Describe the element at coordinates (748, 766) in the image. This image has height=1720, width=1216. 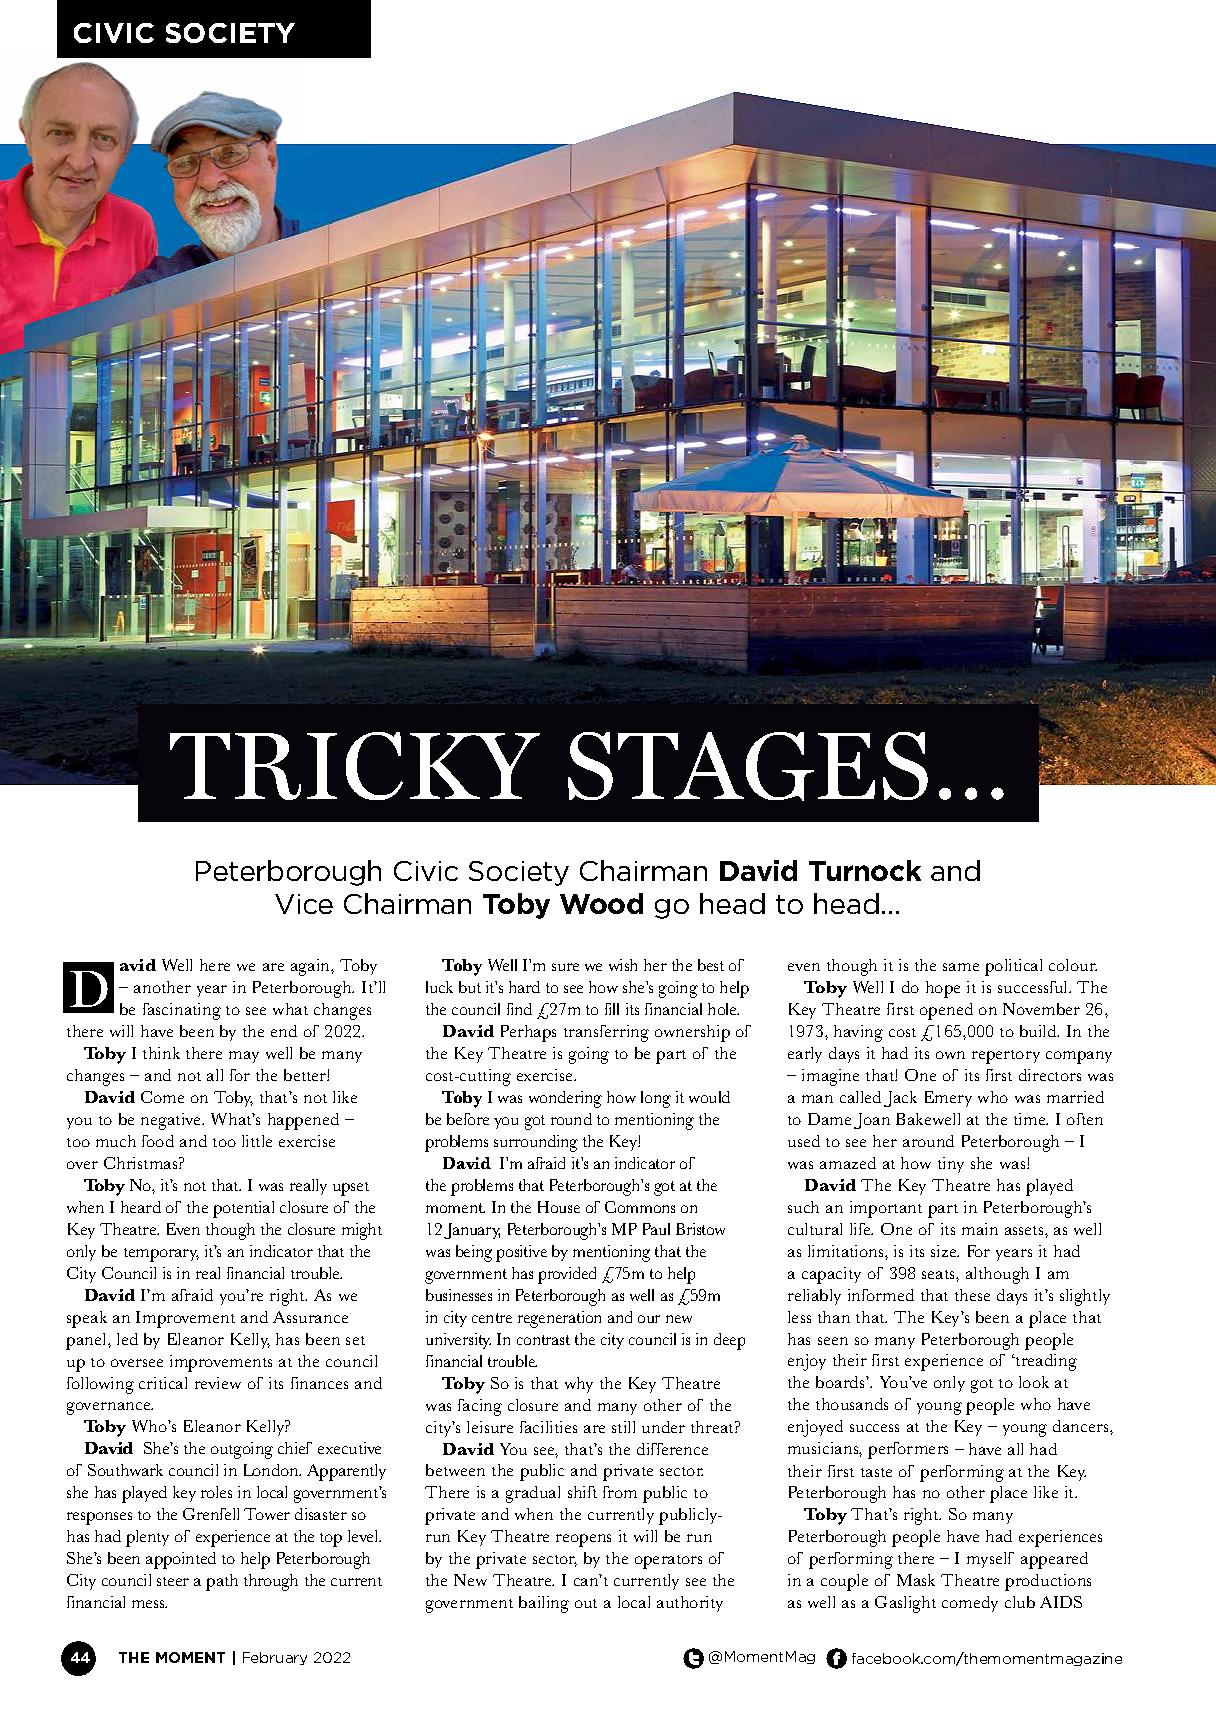
I see `STAGES` at that location.
